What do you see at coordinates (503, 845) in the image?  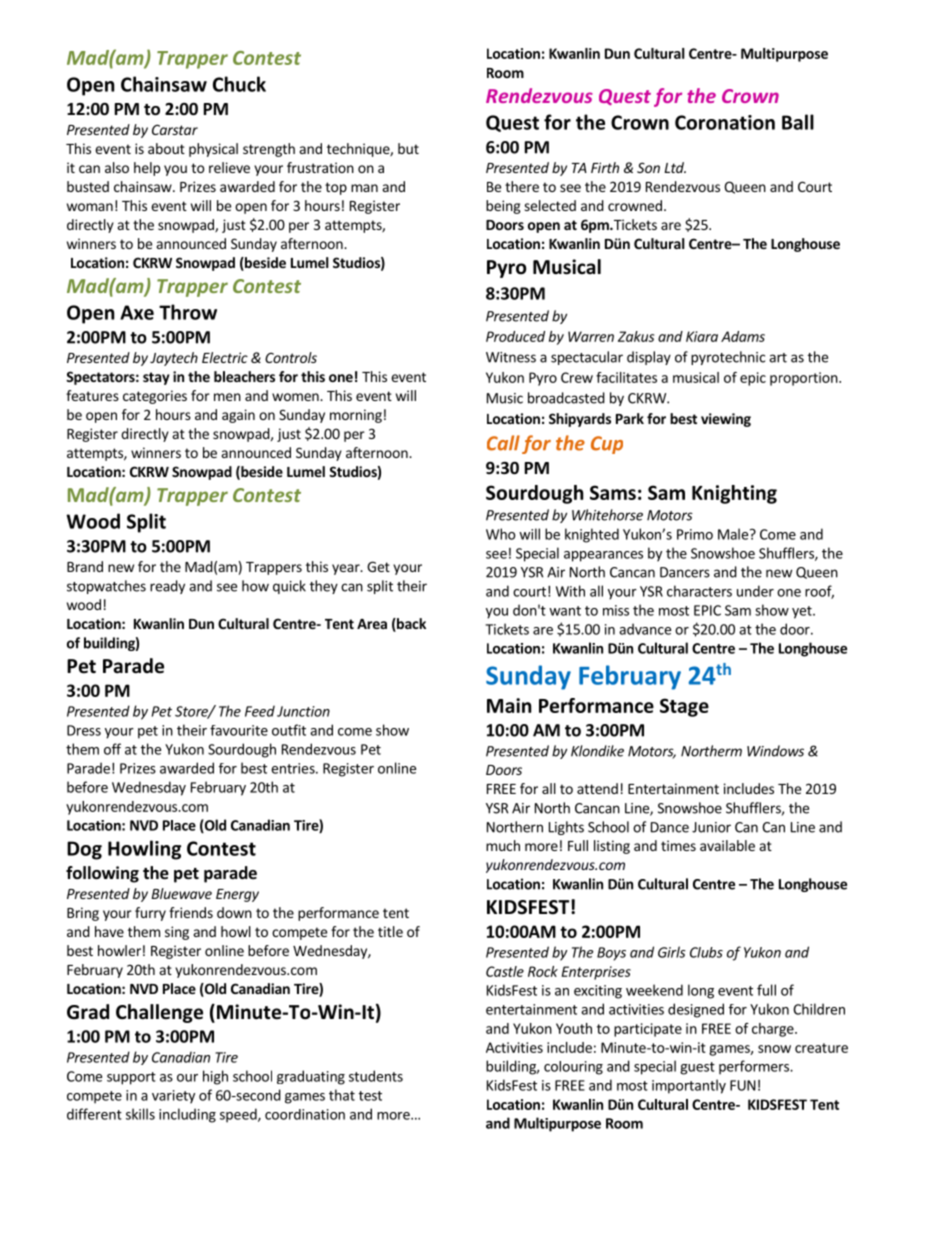 I see `much` at bounding box center [503, 845].
